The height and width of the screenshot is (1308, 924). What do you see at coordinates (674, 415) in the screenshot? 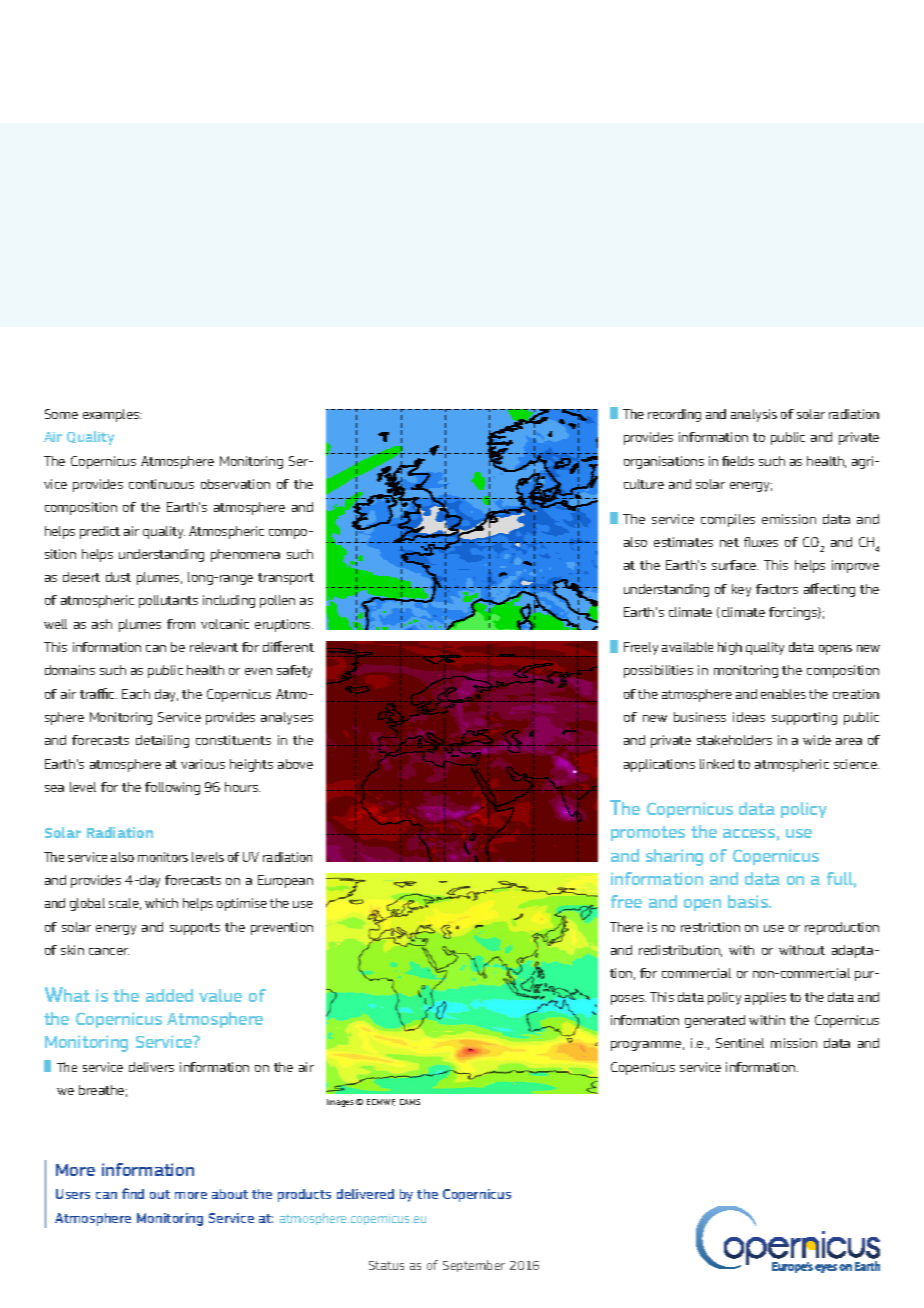
I see `recording` at bounding box center [674, 415].
